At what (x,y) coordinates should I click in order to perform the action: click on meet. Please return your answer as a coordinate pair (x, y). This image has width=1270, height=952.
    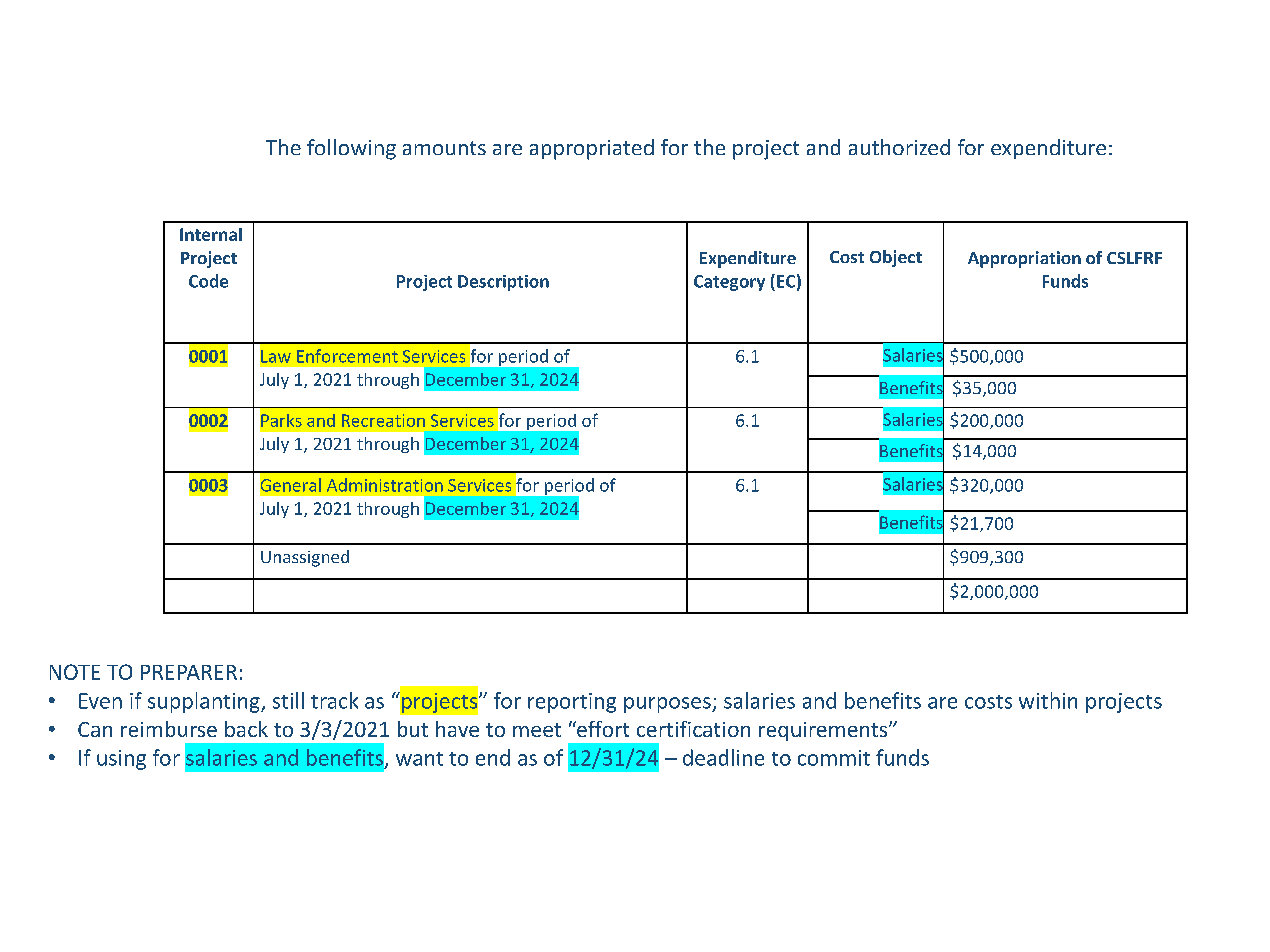
    Looking at the image, I should click on (537, 730).
